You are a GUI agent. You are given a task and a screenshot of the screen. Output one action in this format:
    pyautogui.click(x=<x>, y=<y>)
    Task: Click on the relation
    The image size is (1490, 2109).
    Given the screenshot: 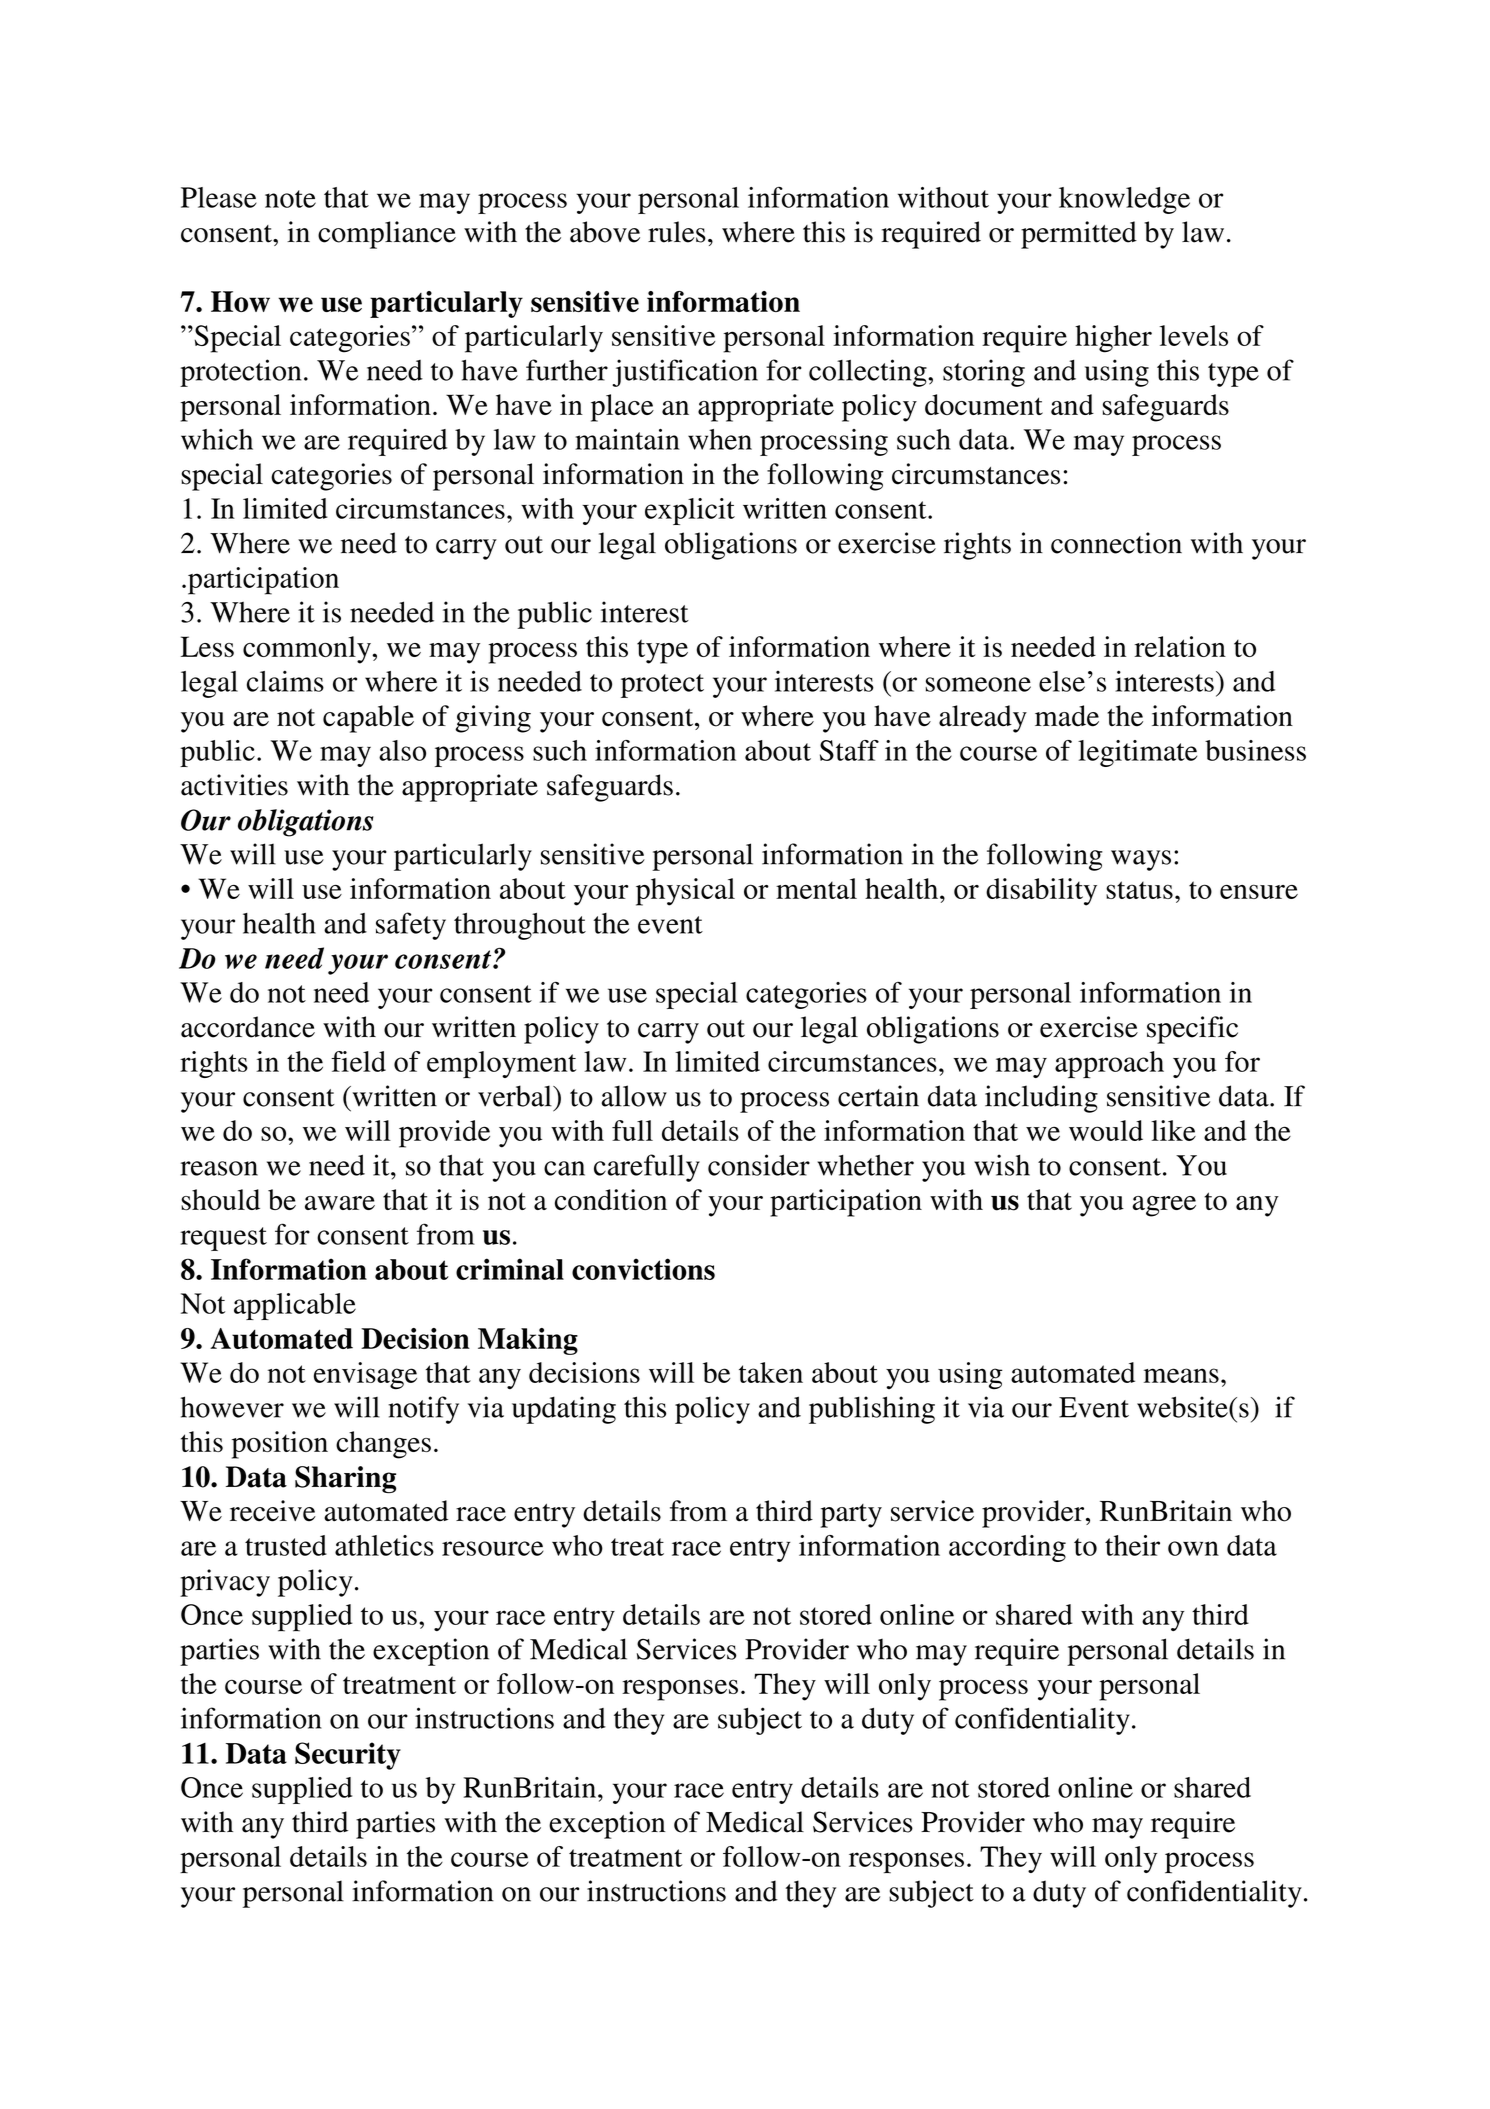 What is the action you would take?
    pyautogui.click(x=1180, y=646)
